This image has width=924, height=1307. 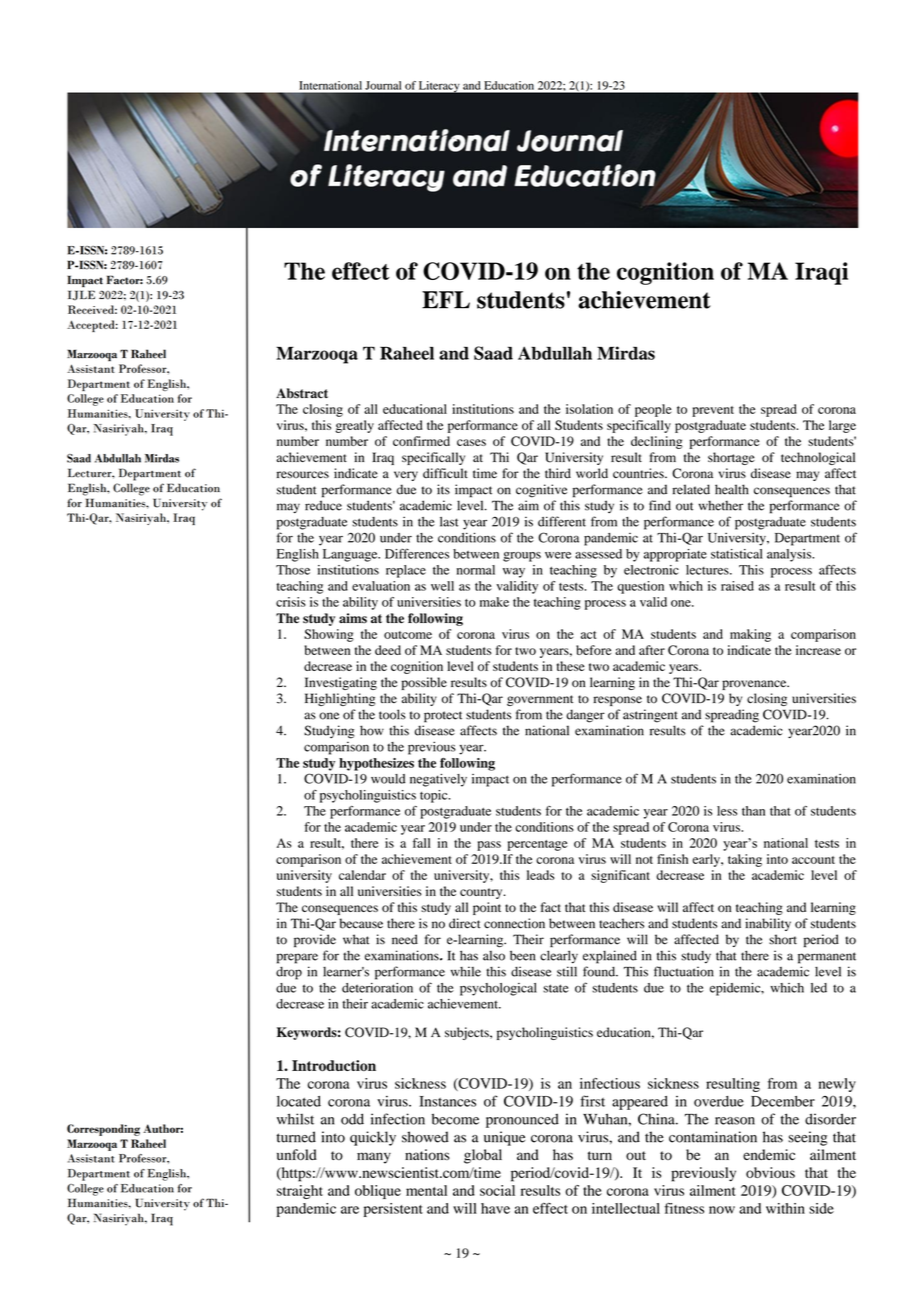 What do you see at coordinates (293, 570) in the image?
I see `Those` at bounding box center [293, 570].
